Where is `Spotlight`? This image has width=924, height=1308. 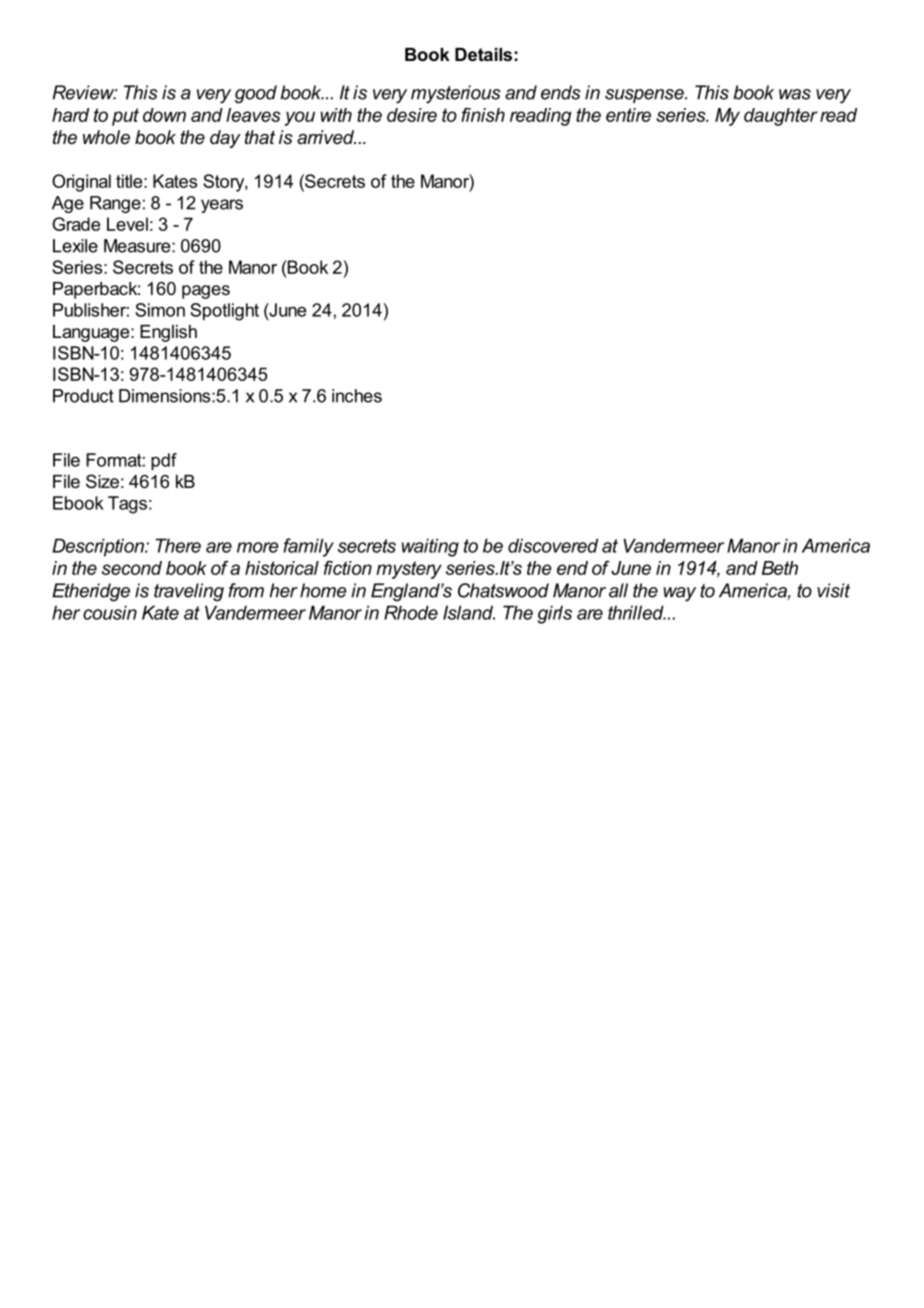 Spotlight is located at coordinates (224, 312).
